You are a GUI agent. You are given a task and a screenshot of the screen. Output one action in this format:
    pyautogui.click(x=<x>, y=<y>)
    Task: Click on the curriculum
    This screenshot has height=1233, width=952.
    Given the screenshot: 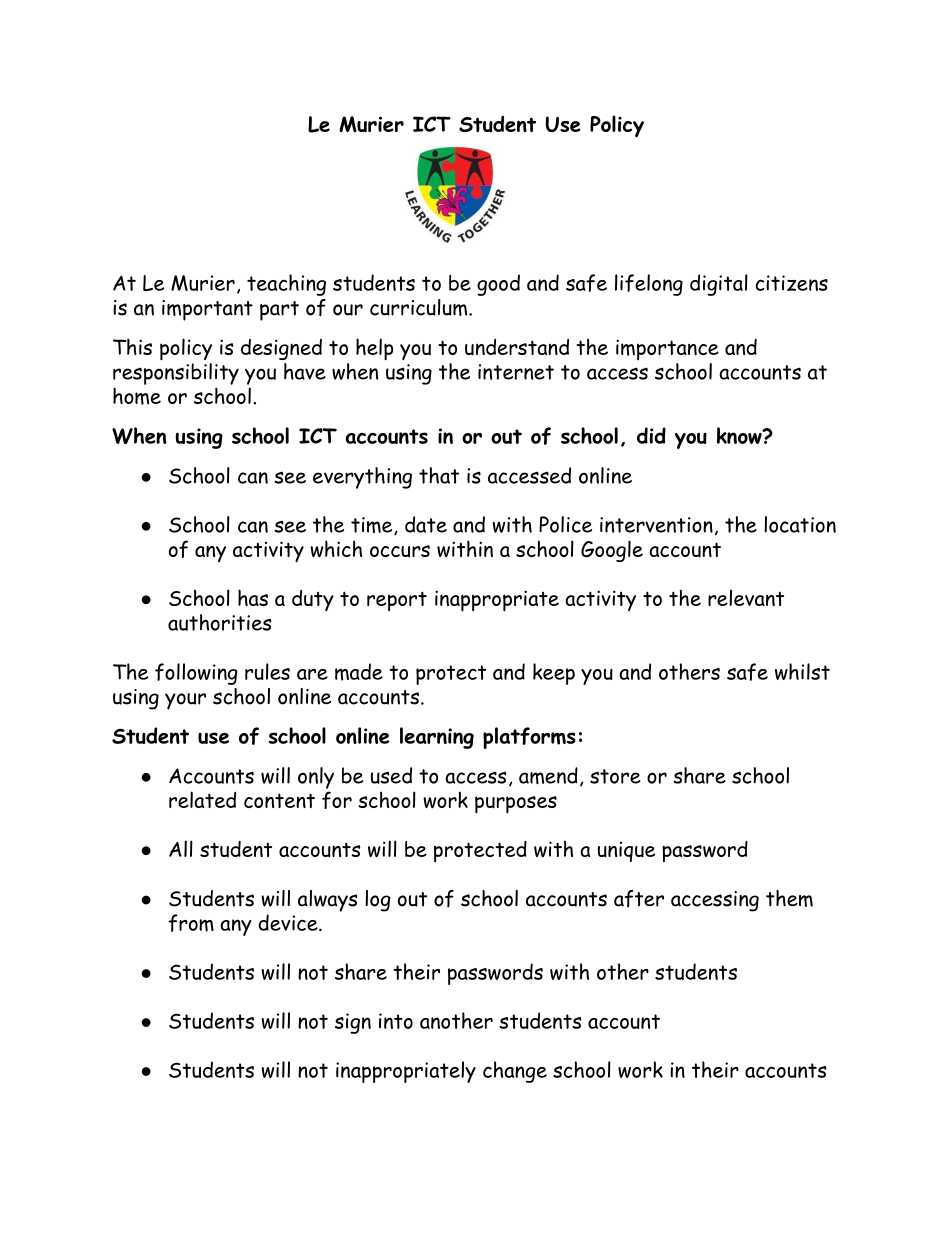 What is the action you would take?
    pyautogui.click(x=420, y=307)
